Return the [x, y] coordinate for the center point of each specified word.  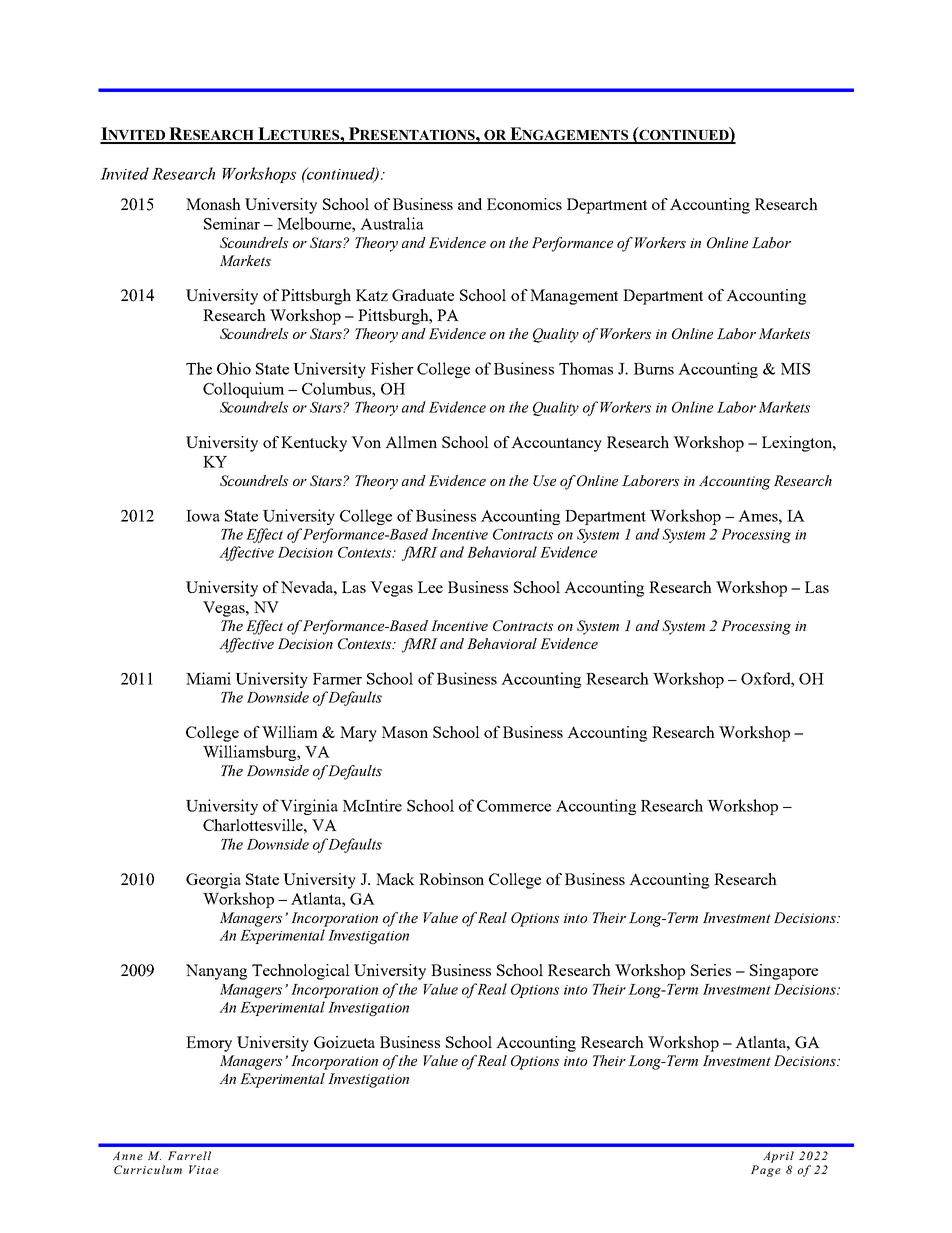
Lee [430, 587]
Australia [391, 223]
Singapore [784, 972]
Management [574, 297]
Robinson [451, 879]
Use [544, 480]
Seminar [232, 223]
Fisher [392, 368]
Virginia [309, 807]
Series [711, 970]
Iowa [203, 516]
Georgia [213, 881]
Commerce [514, 806]
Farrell [189, 1155]
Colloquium [243, 390]
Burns [654, 369]
